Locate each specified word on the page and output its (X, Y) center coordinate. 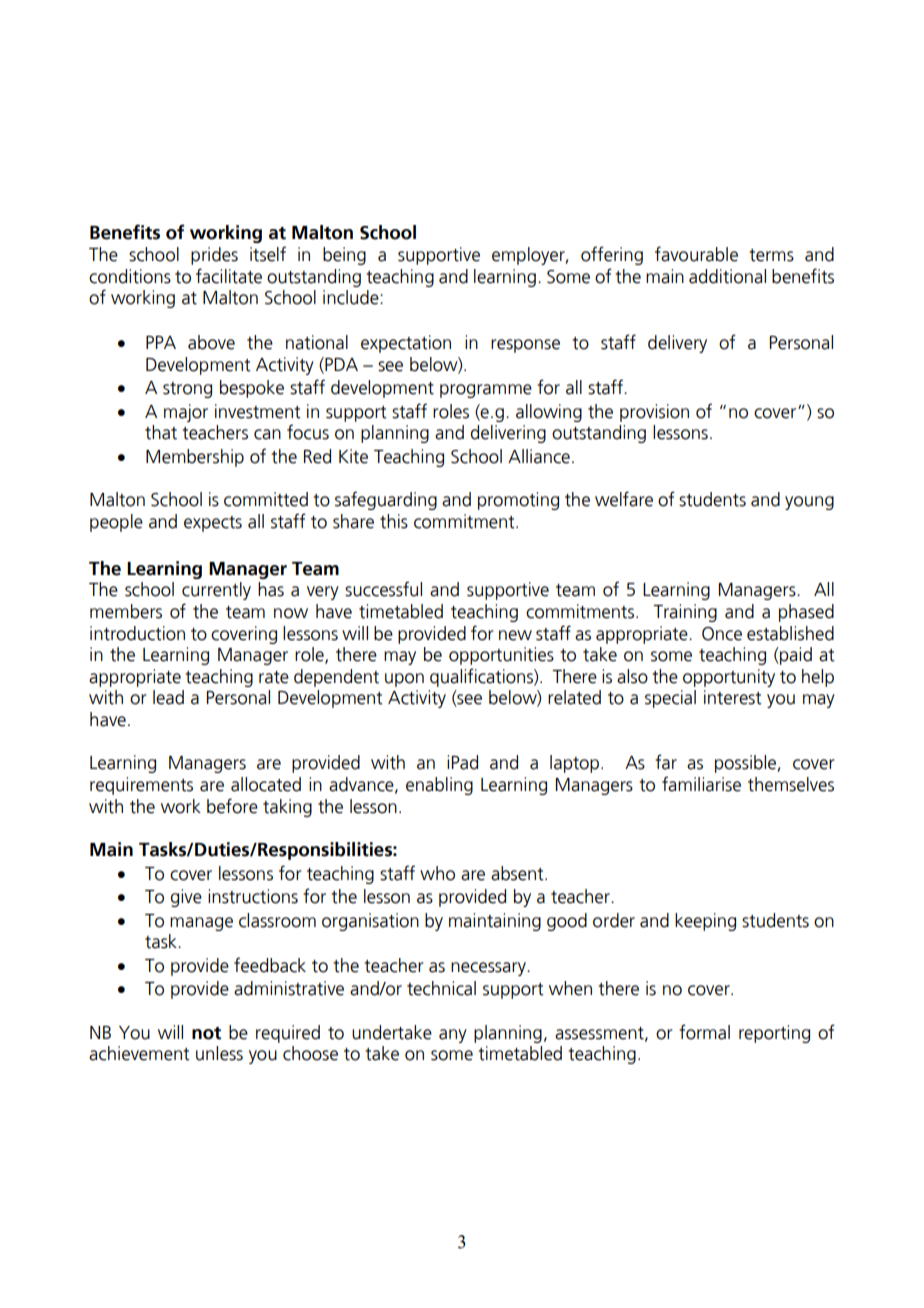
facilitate (229, 276)
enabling (439, 786)
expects (213, 524)
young (809, 503)
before (232, 806)
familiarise (701, 784)
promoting (518, 501)
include (352, 297)
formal (704, 1032)
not (206, 1033)
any (453, 1036)
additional (727, 276)
